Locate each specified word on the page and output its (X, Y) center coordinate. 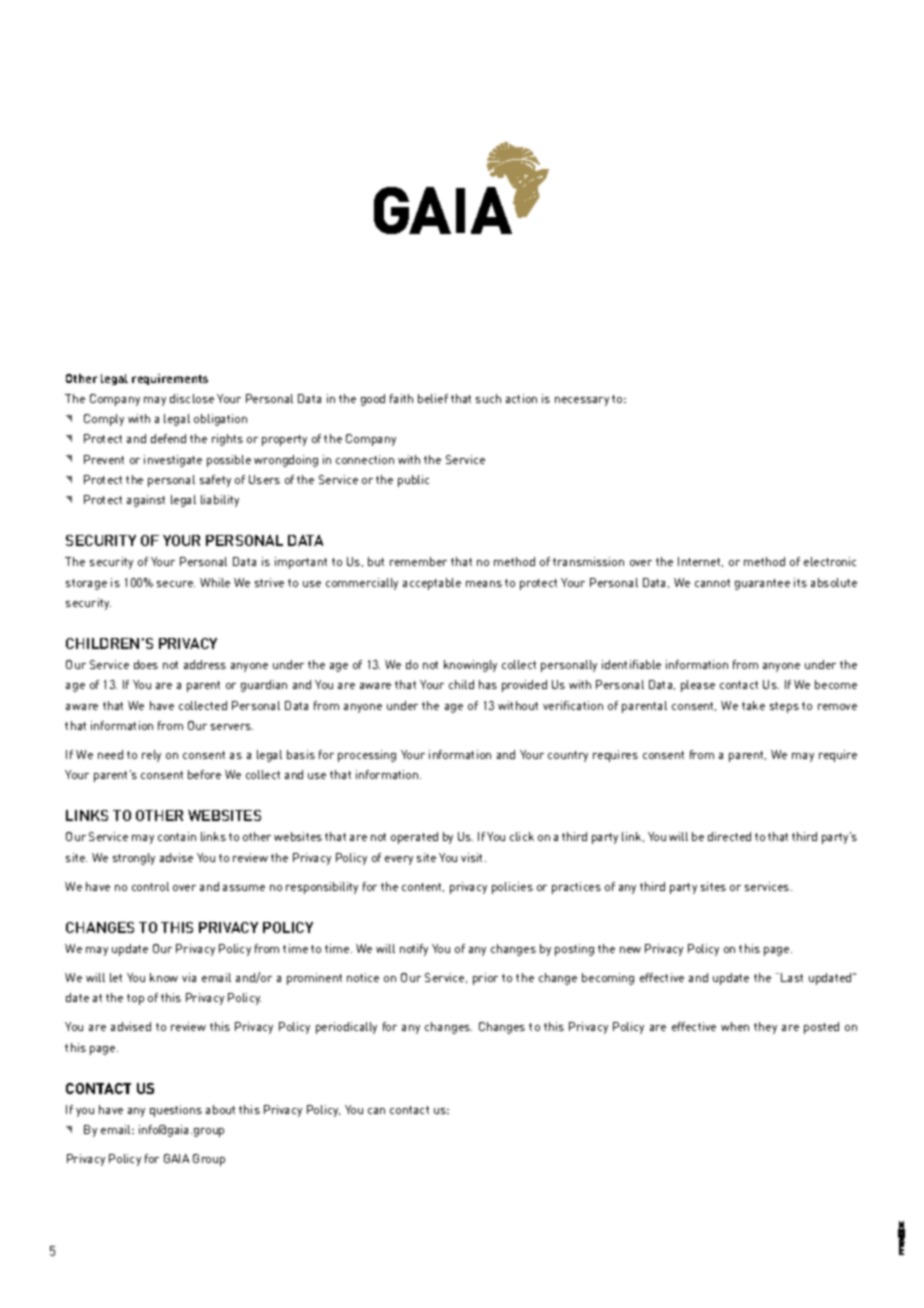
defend (168, 438)
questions (176, 1111)
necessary (582, 401)
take (753, 705)
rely (151, 756)
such (488, 398)
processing (367, 756)
